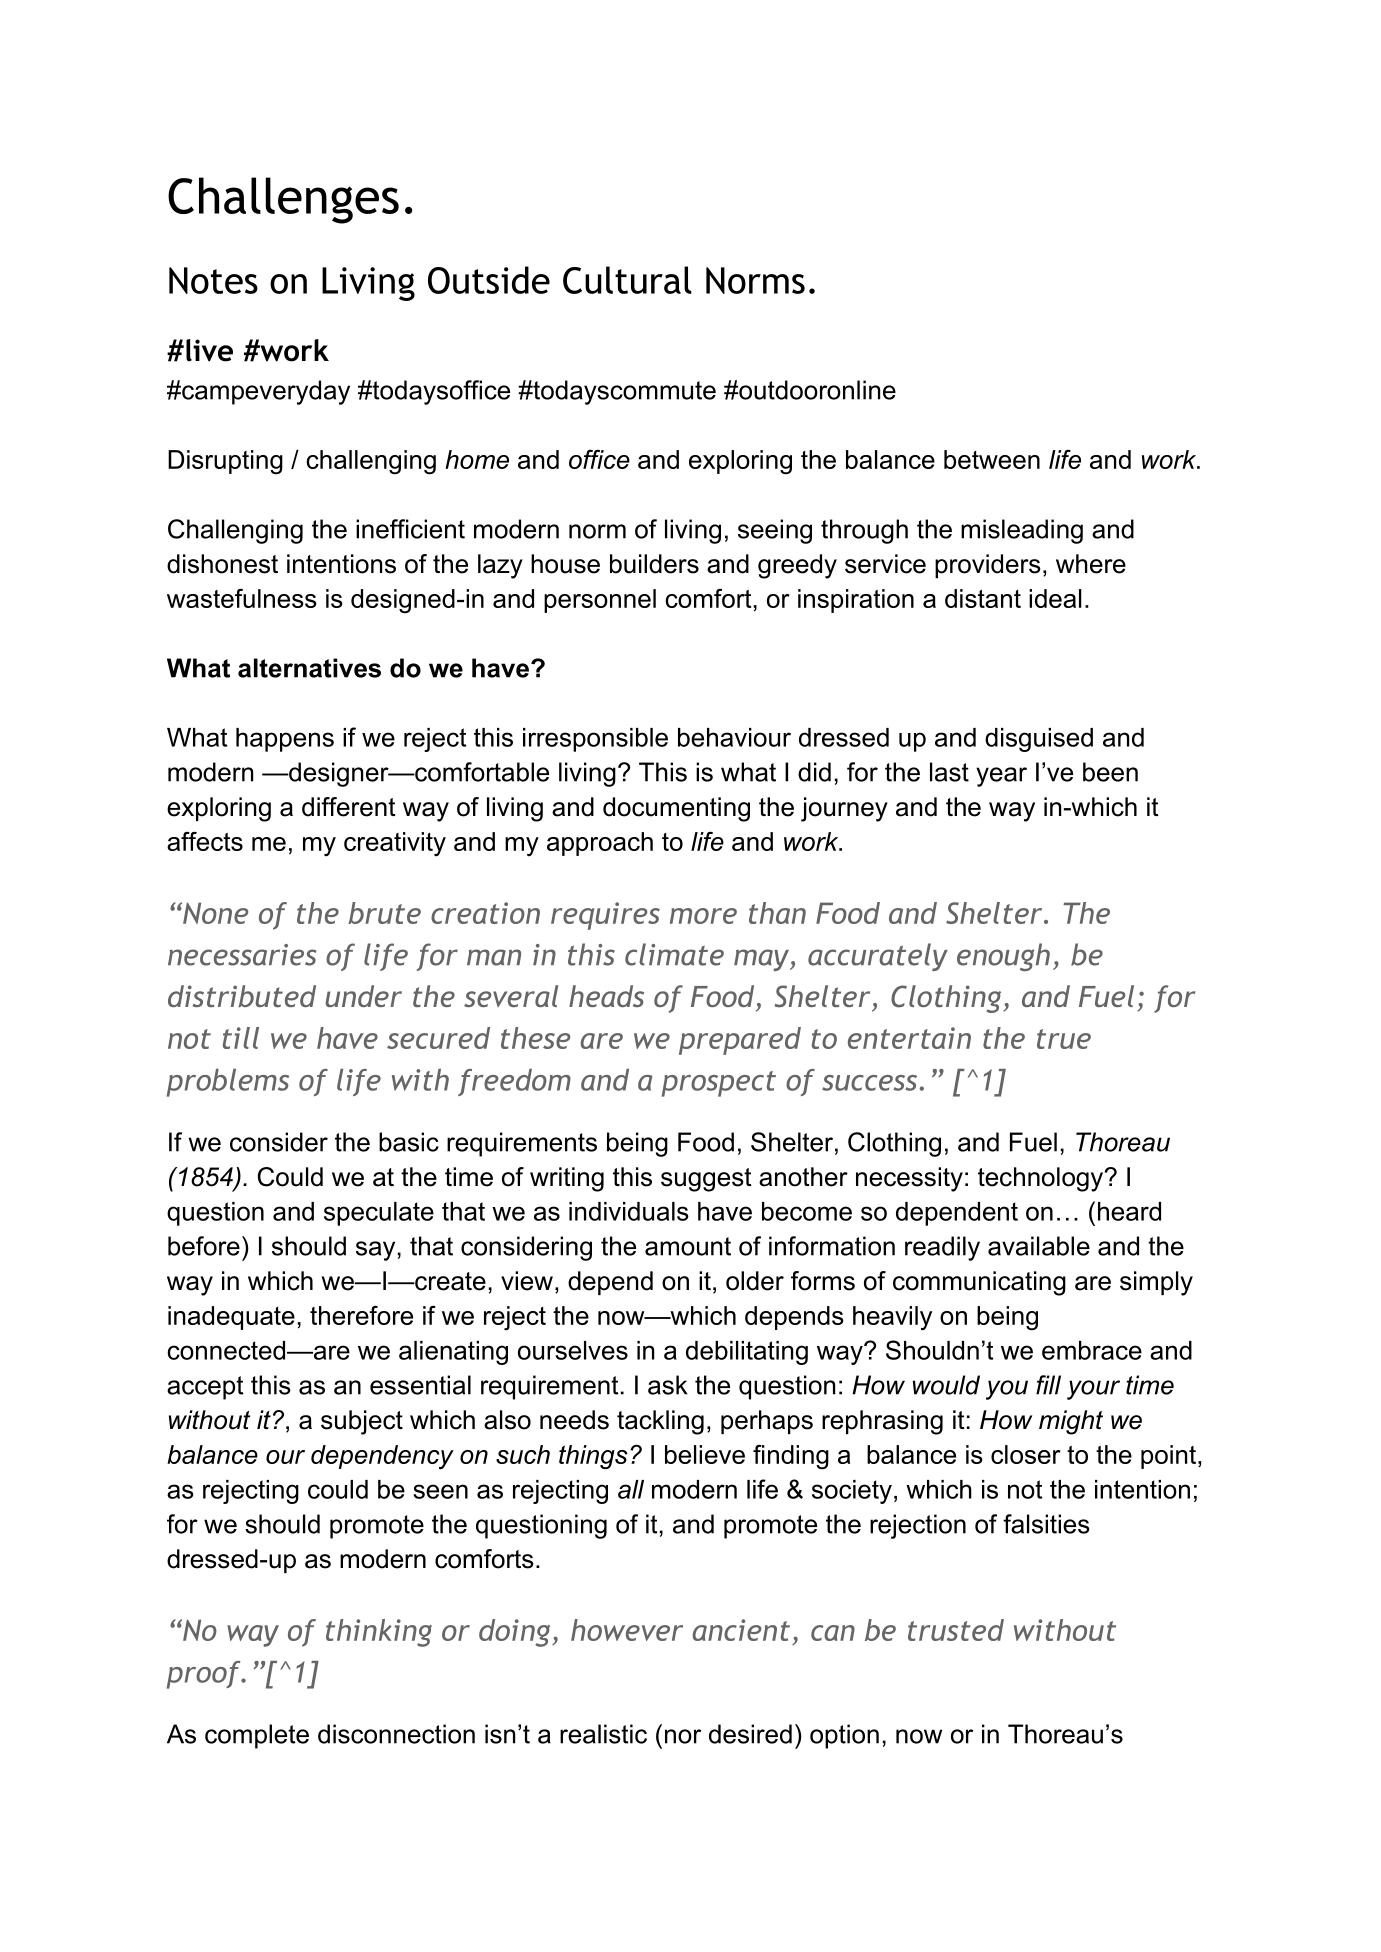 The image size is (1381, 1952). I want to click on more, so click(703, 916).
